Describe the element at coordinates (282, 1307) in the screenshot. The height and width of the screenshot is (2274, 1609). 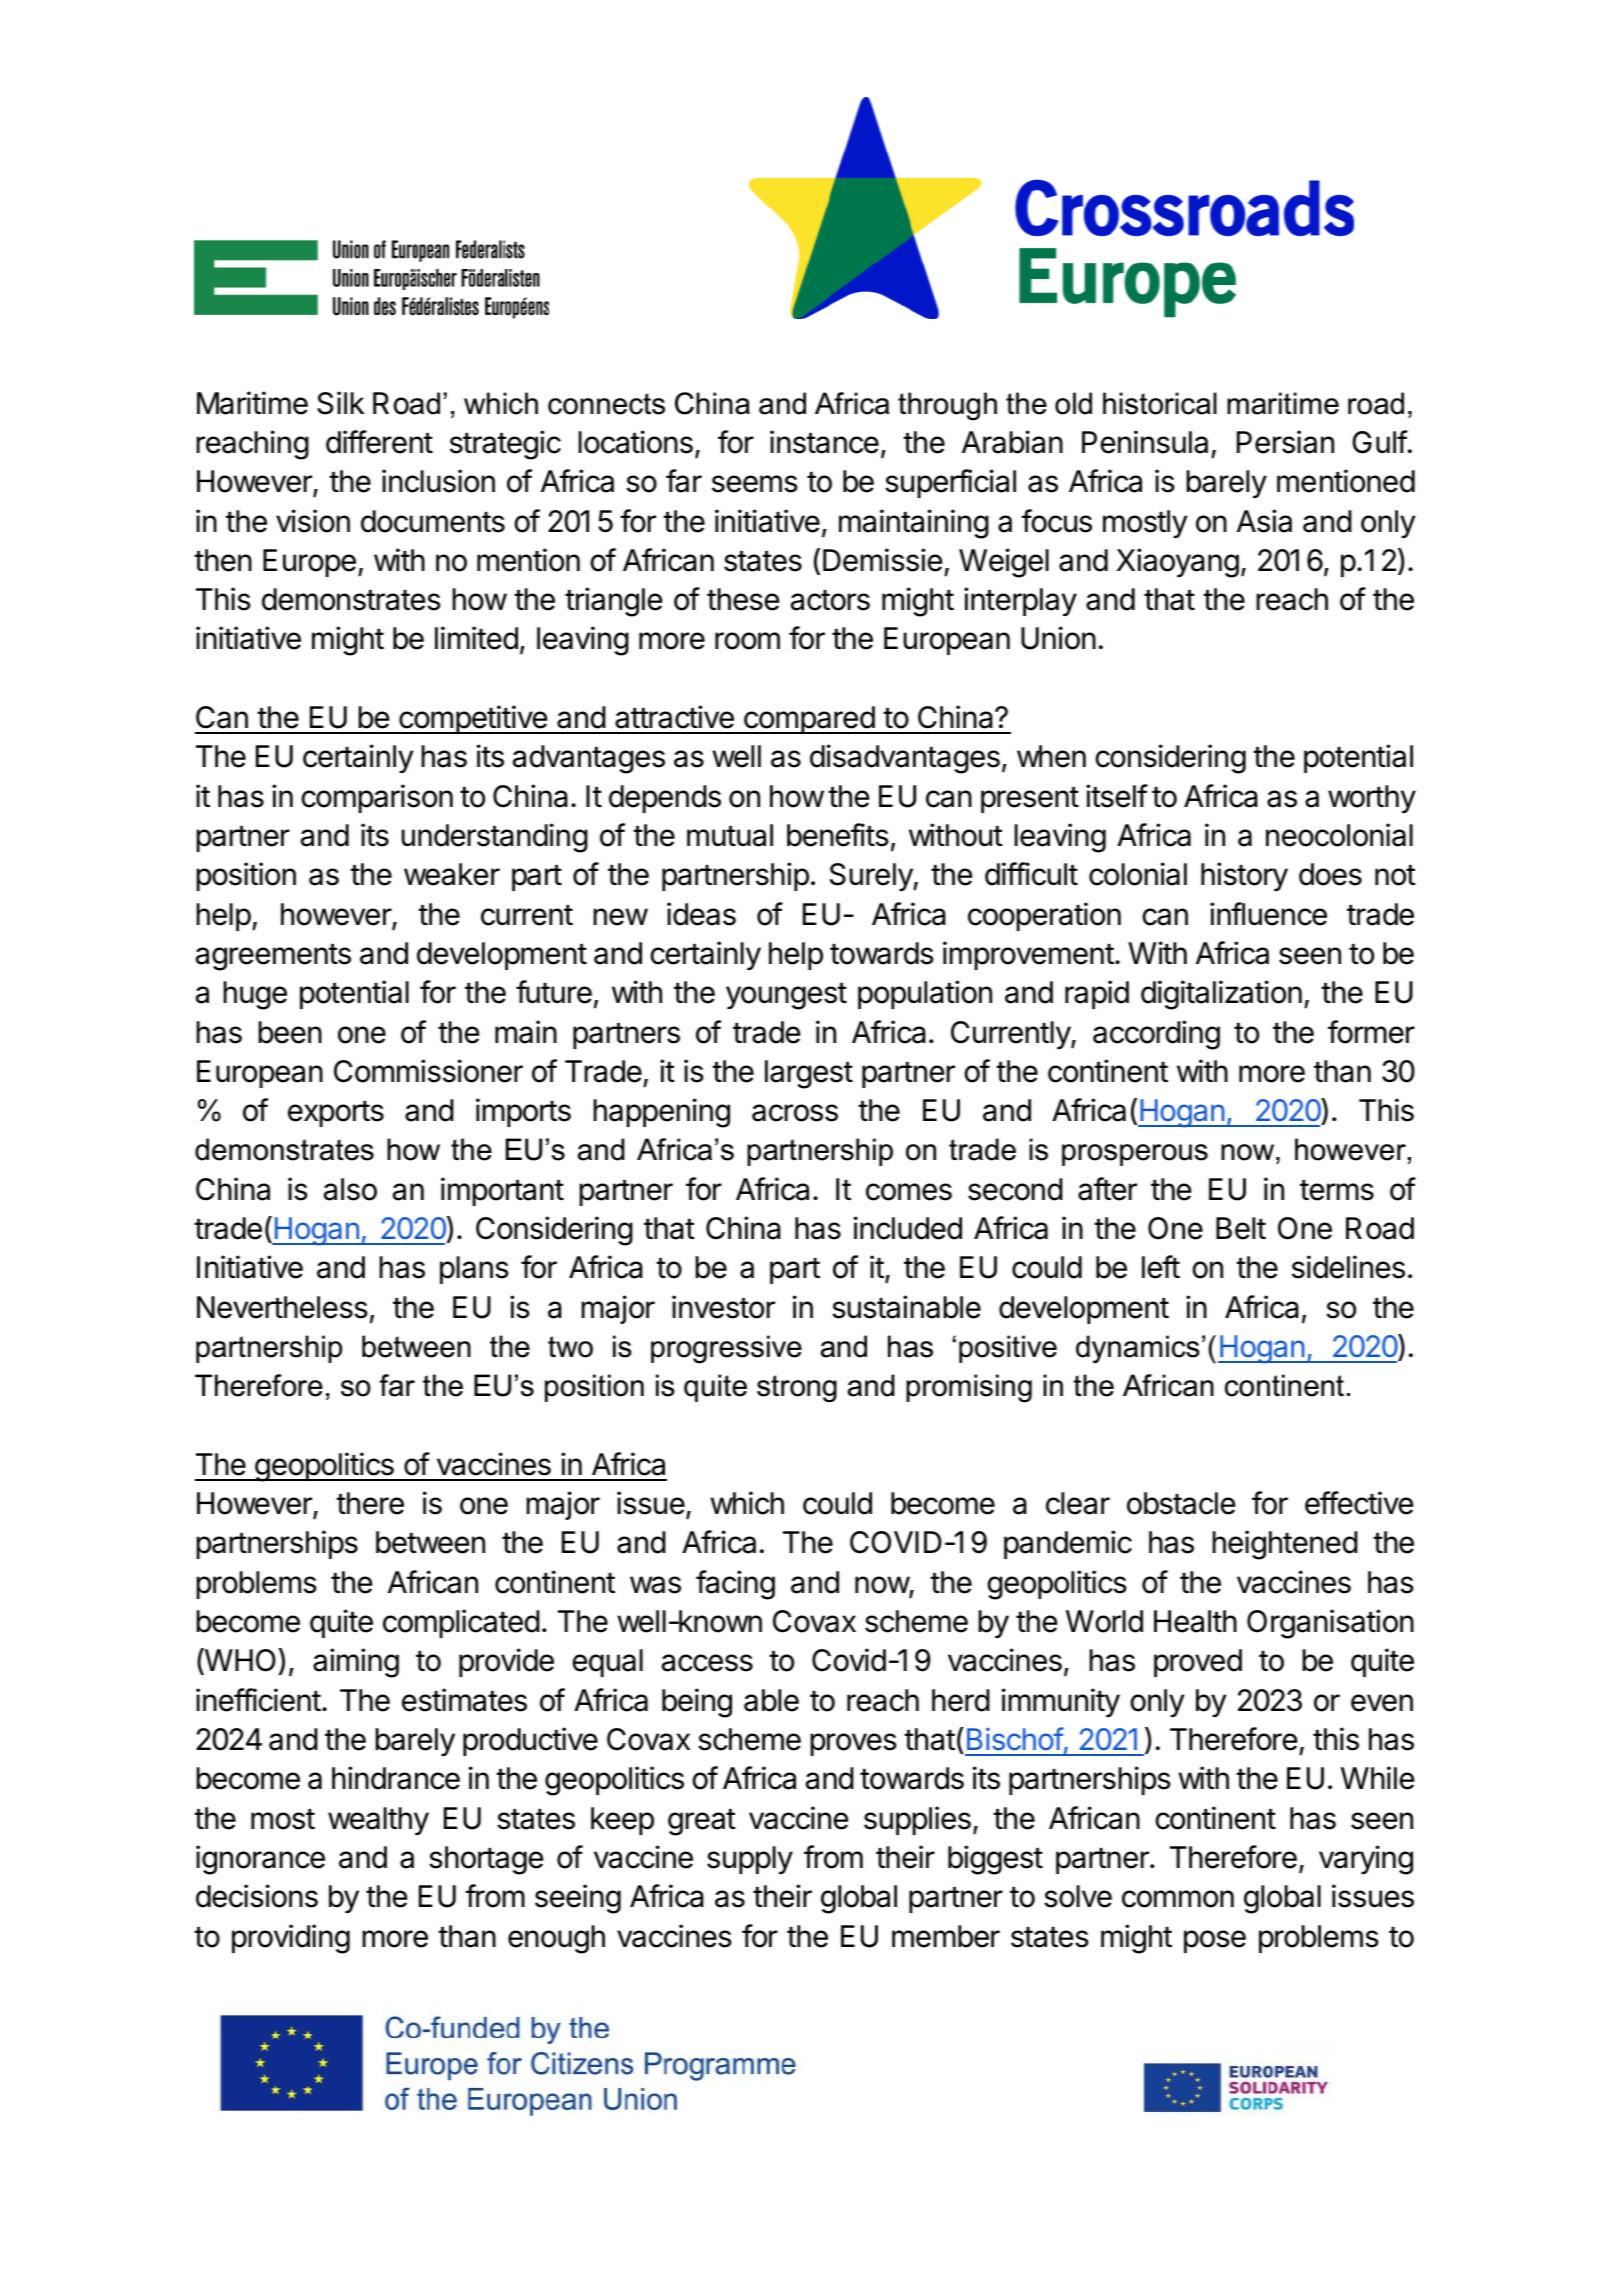
I see `Nevertheless` at that location.
